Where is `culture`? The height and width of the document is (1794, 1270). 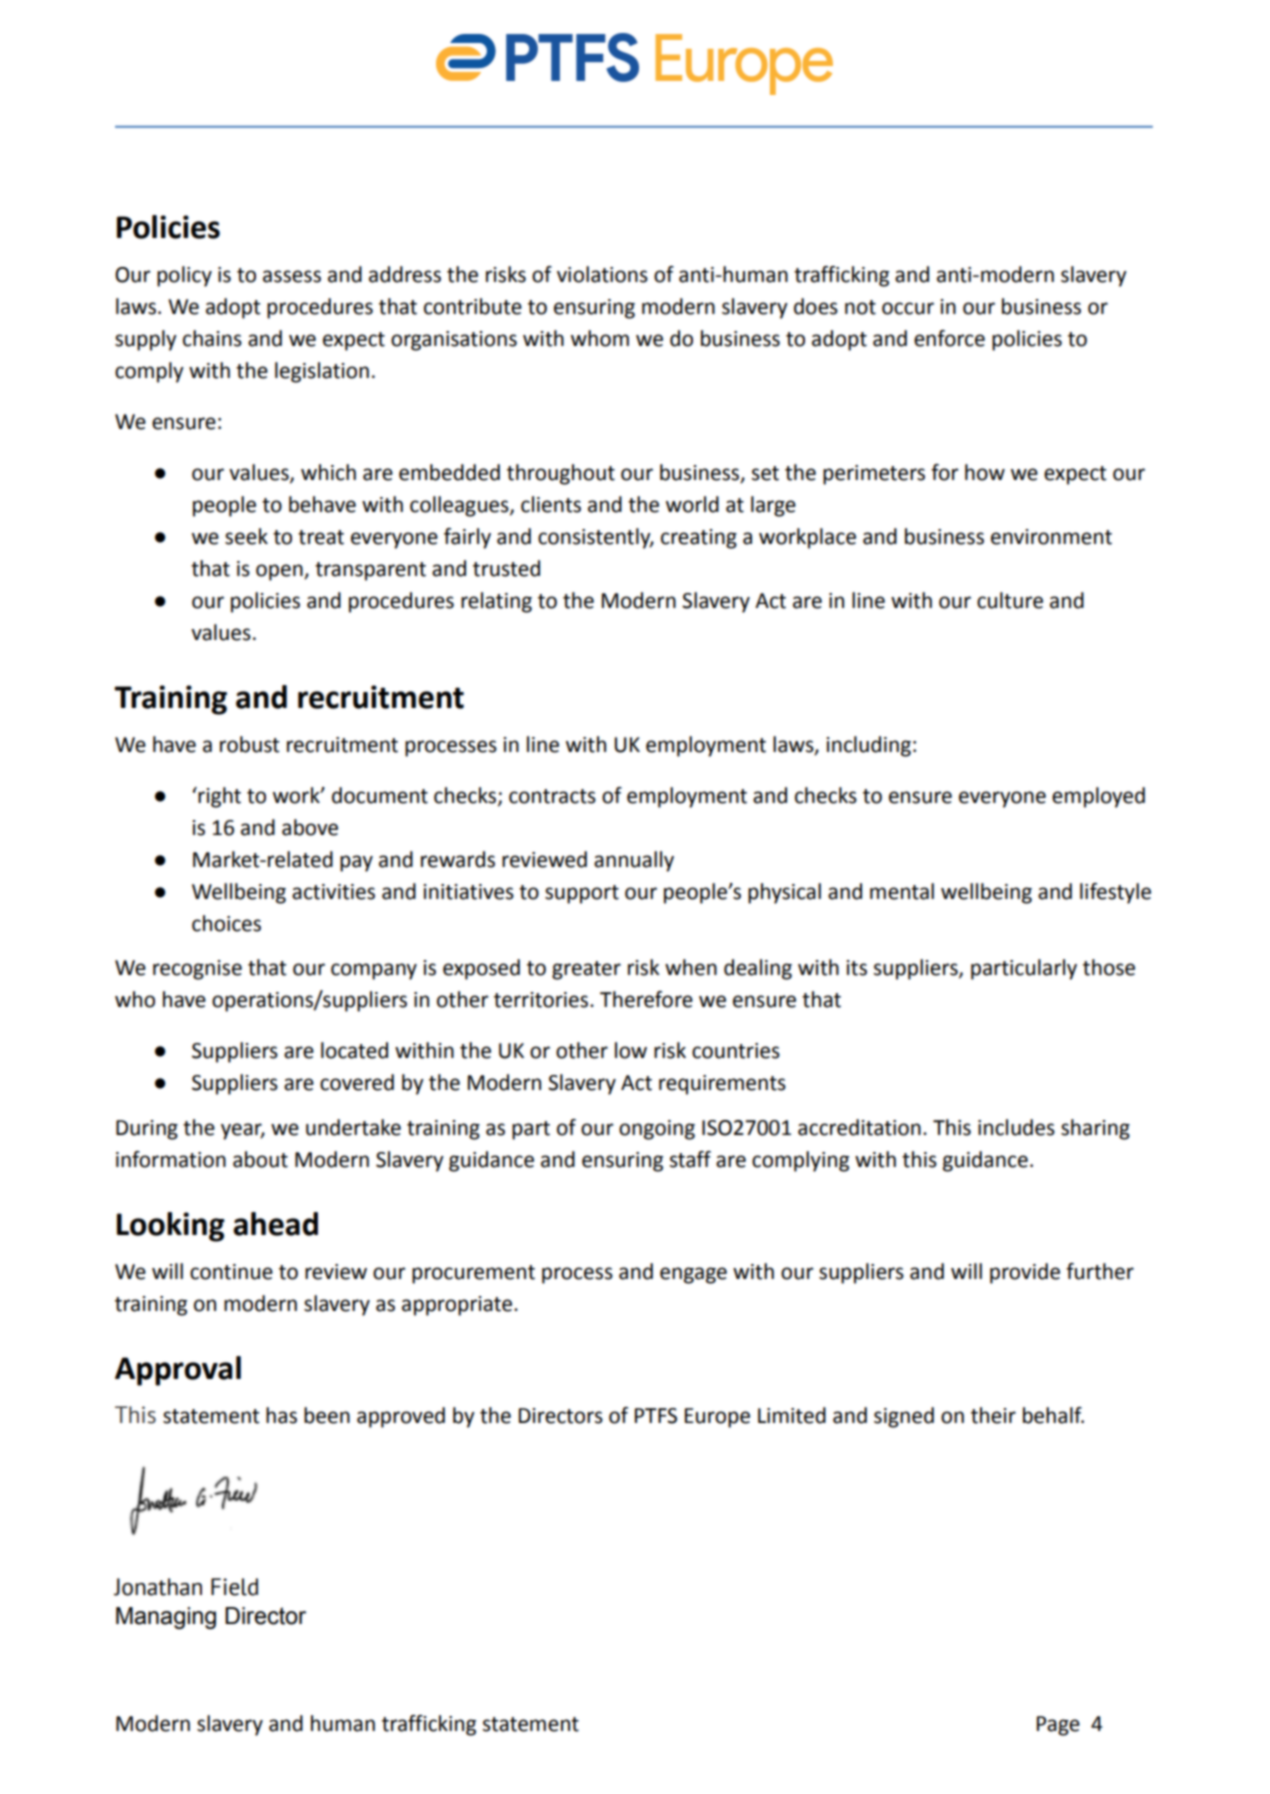
culture is located at coordinates (1010, 600).
